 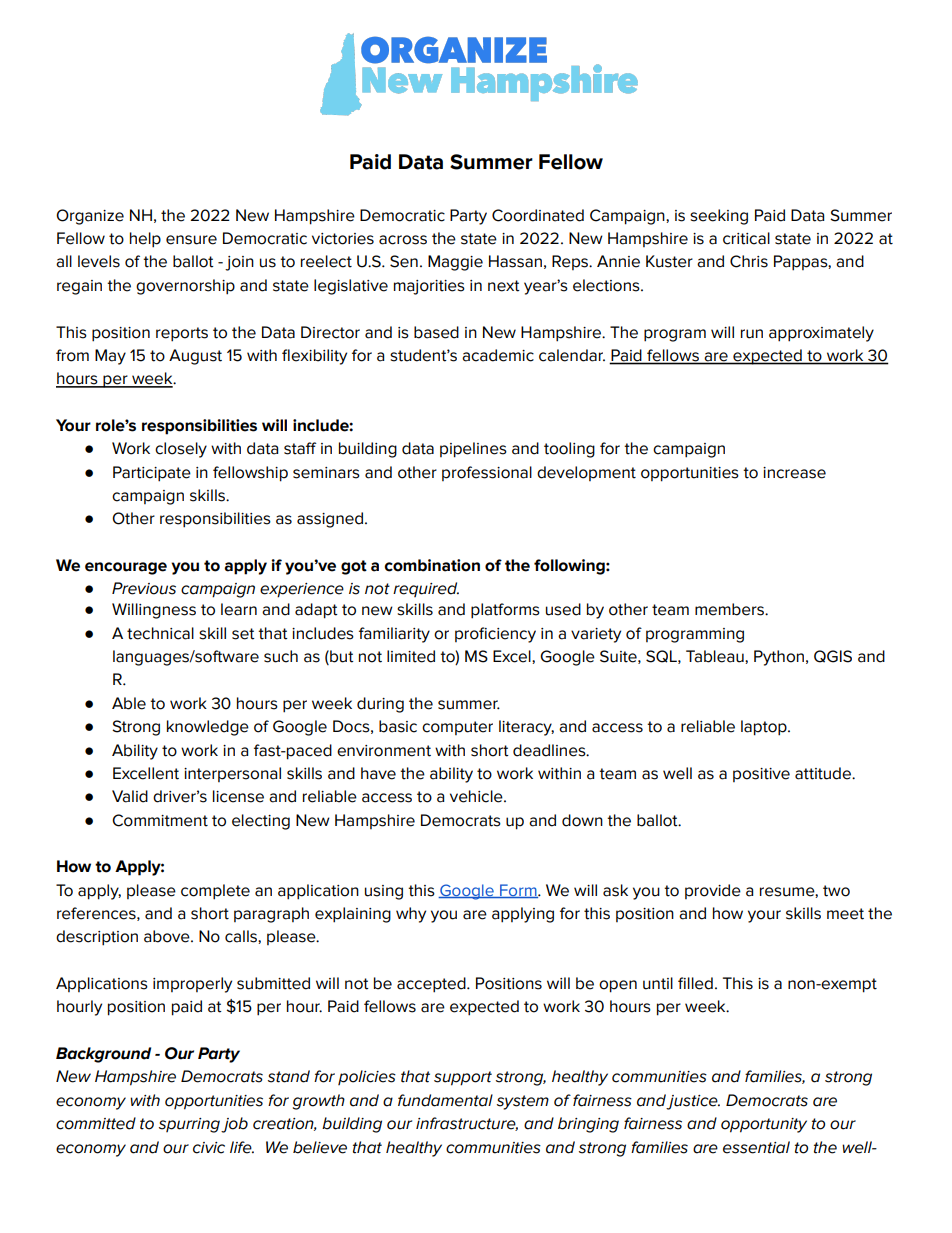 What do you see at coordinates (746, 238) in the screenshot?
I see `critical` at bounding box center [746, 238].
